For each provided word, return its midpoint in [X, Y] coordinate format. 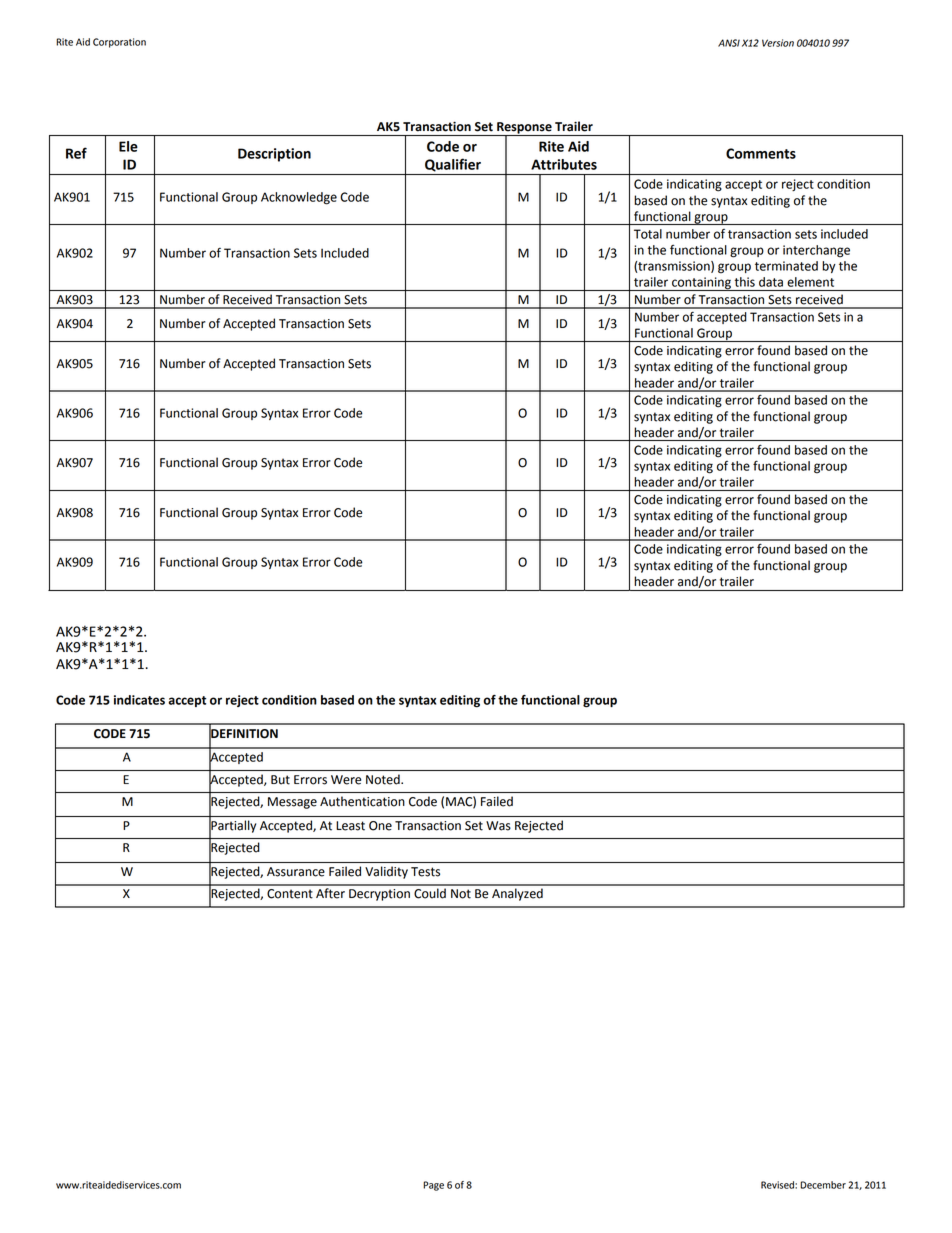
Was [498, 826]
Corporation [119, 43]
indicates [139, 700]
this [745, 282]
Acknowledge [299, 198]
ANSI [729, 43]
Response [524, 129]
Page [433, 1186]
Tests [425, 872]
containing [701, 284]
